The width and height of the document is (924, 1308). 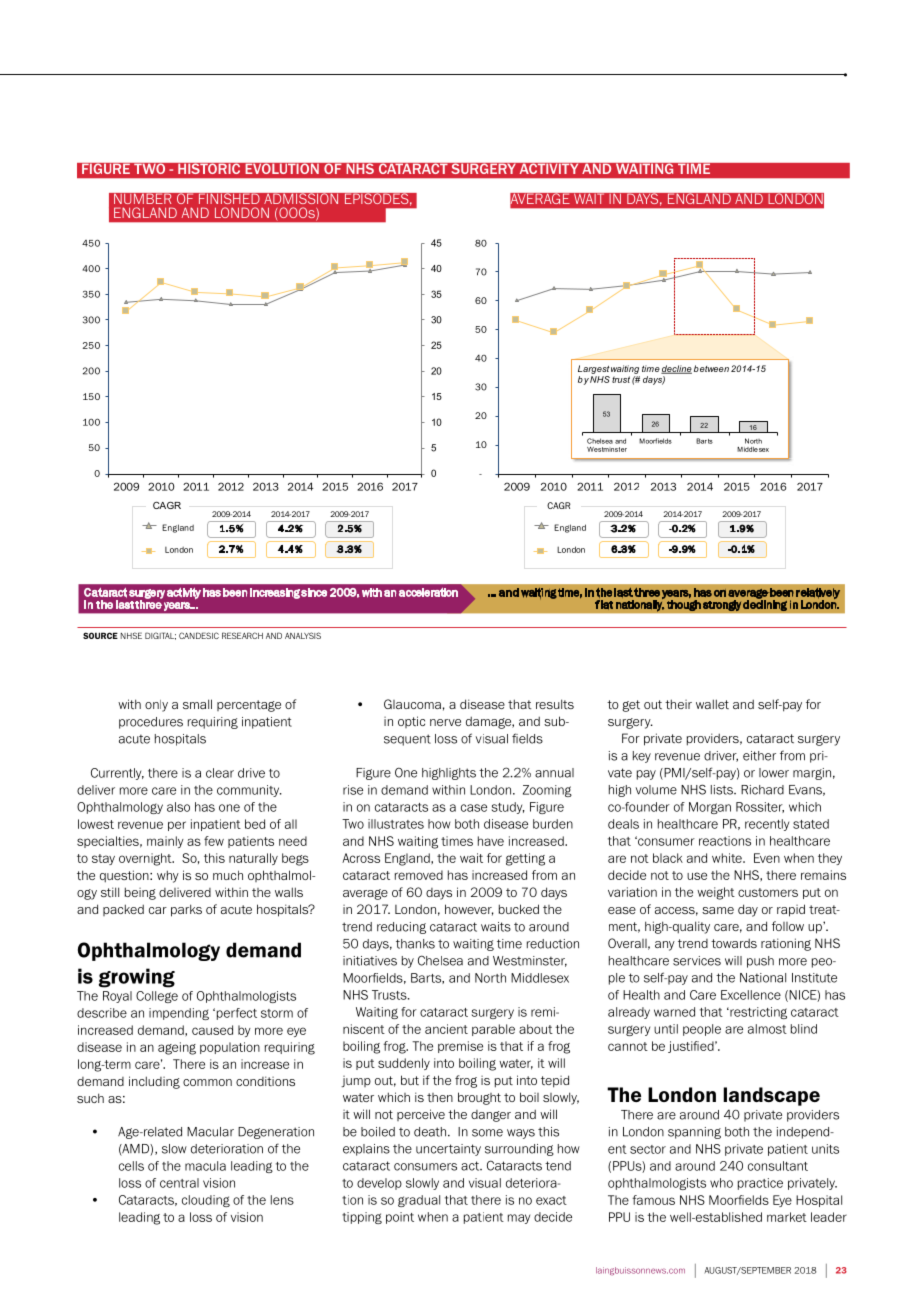 I want to click on towards, so click(x=734, y=943).
